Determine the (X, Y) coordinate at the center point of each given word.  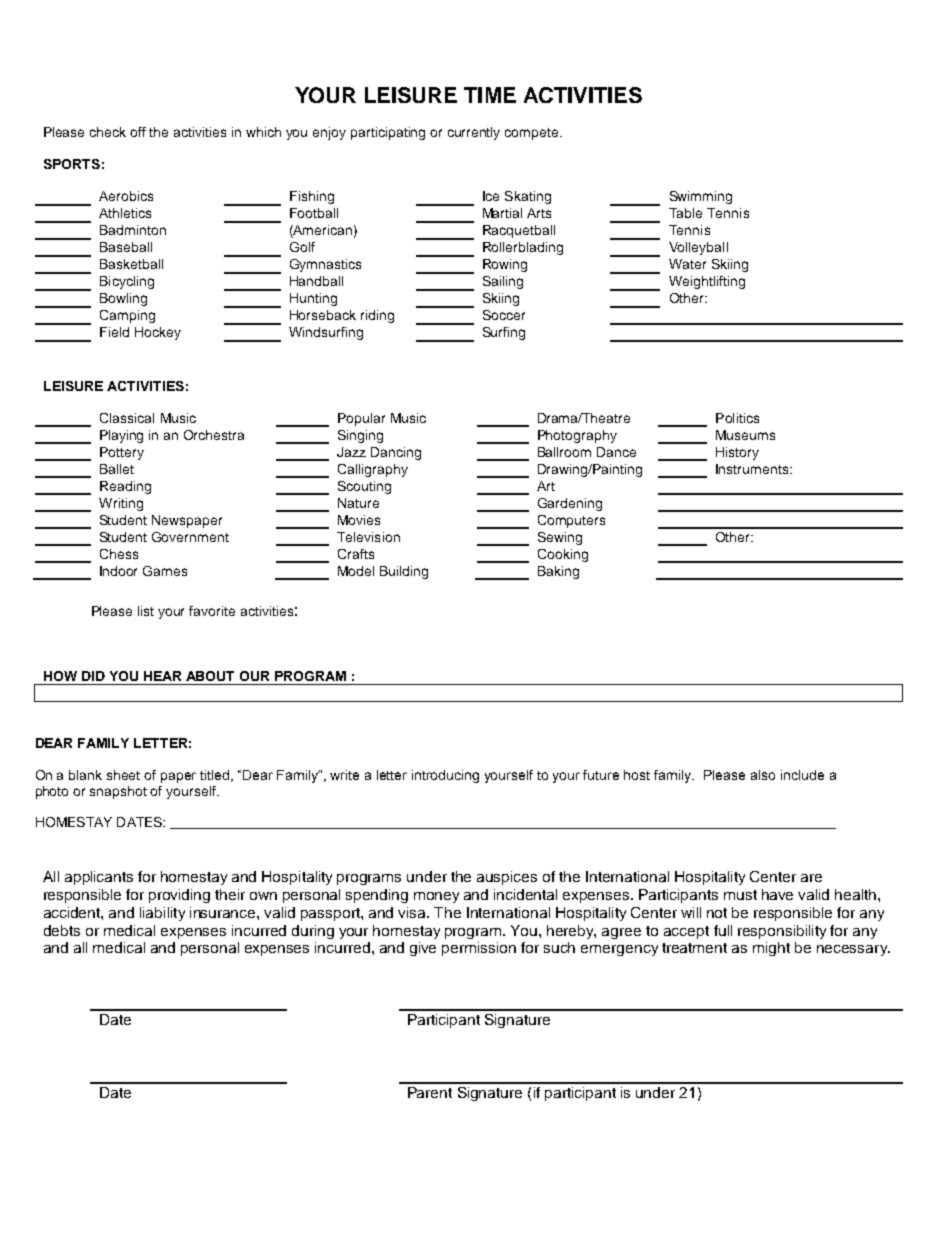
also (763, 775)
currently (474, 133)
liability (162, 914)
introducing (445, 776)
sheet (123, 775)
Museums (745, 435)
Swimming (701, 197)
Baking (558, 572)
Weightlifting (707, 282)
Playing (121, 436)
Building (404, 572)
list (146, 611)
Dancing (396, 453)
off (138, 132)
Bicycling (127, 282)
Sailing (503, 282)
